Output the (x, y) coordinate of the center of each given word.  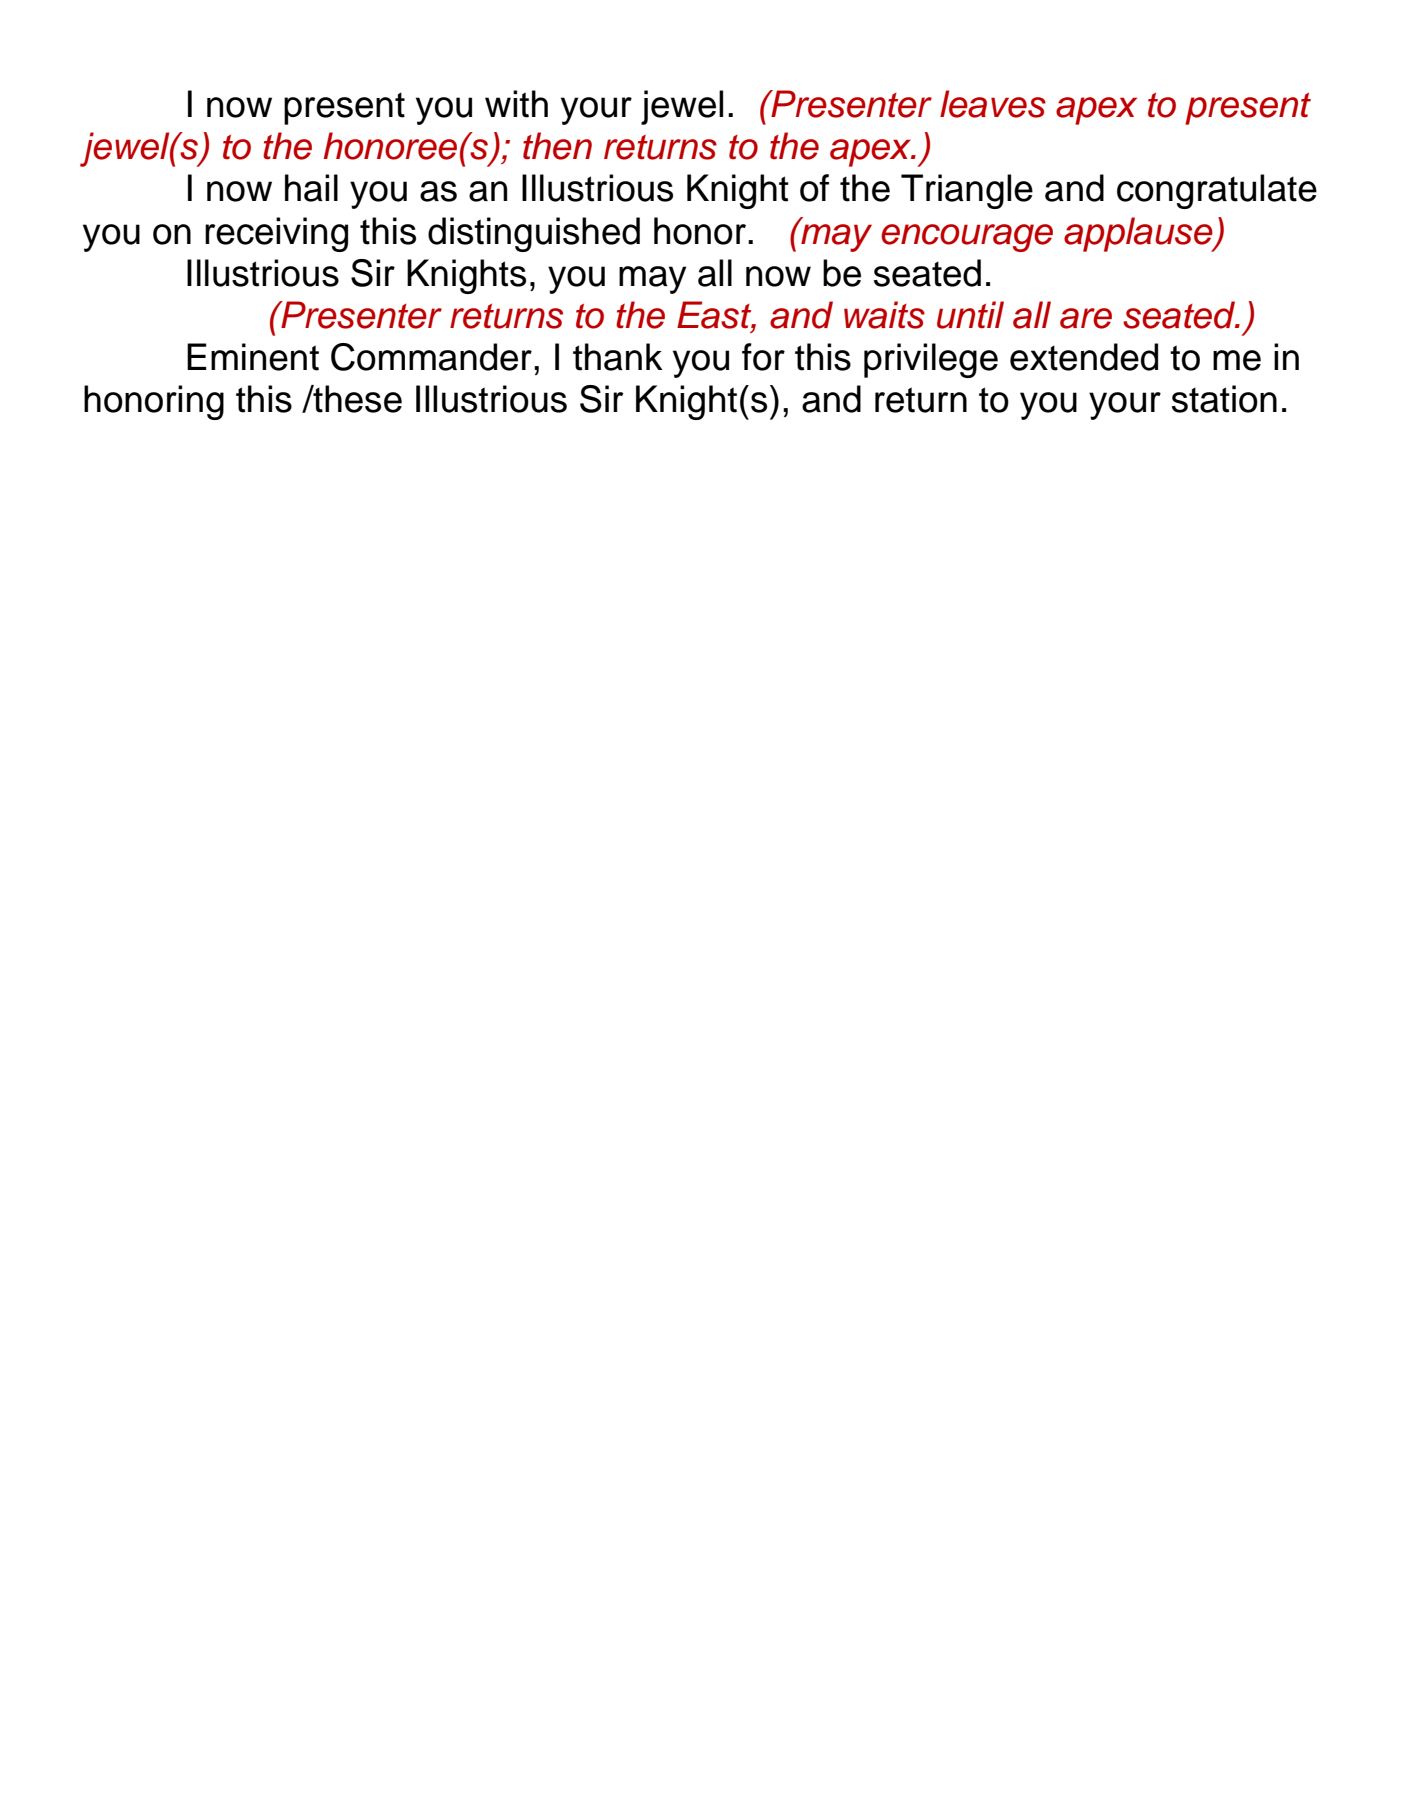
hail (311, 188)
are (1086, 318)
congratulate (1217, 191)
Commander (431, 357)
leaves (993, 104)
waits (884, 315)
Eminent (253, 357)
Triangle (967, 191)
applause (1139, 234)
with (516, 104)
